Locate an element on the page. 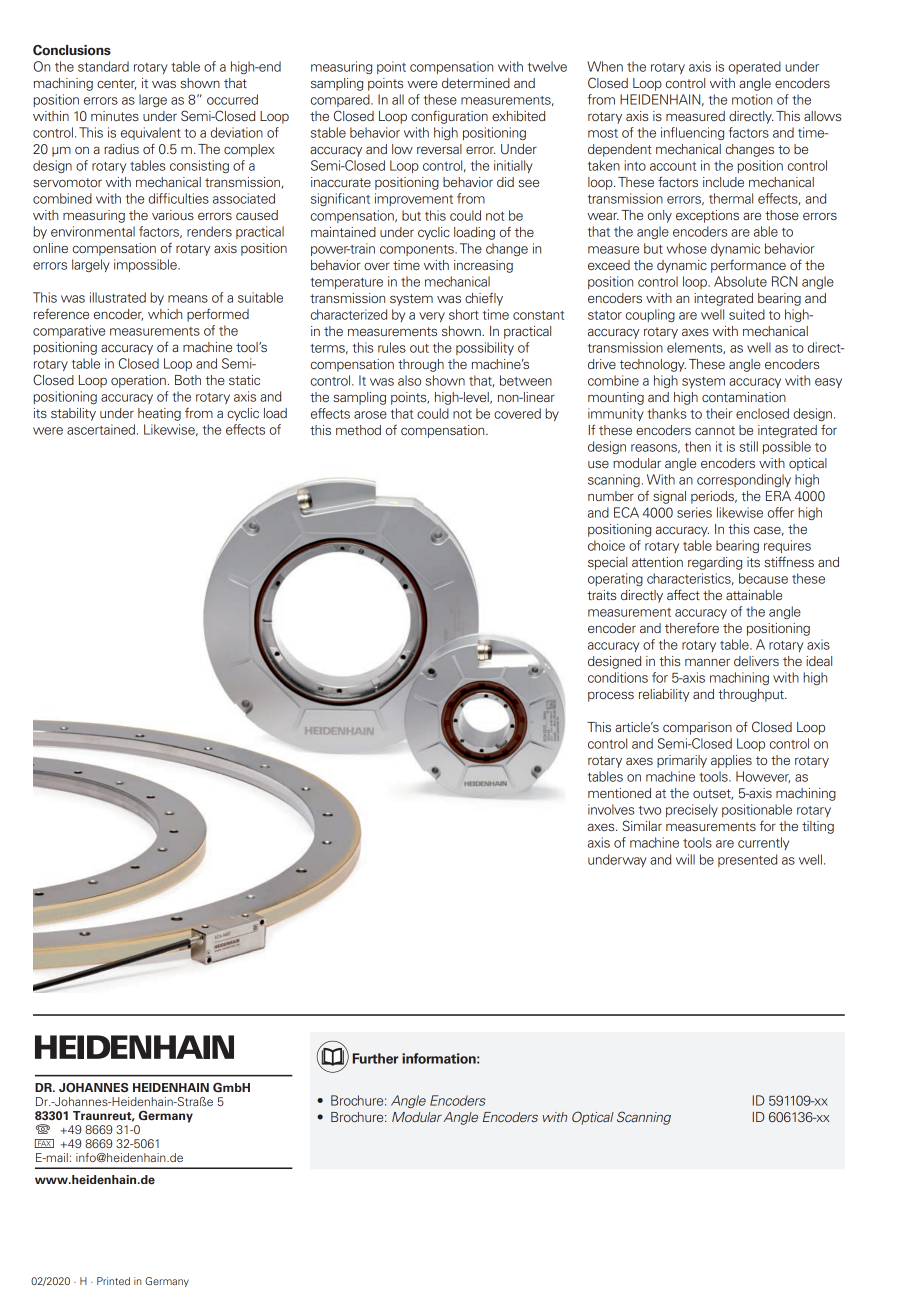 The width and height of the document is (924, 1308). ascertained is located at coordinates (101, 429).
